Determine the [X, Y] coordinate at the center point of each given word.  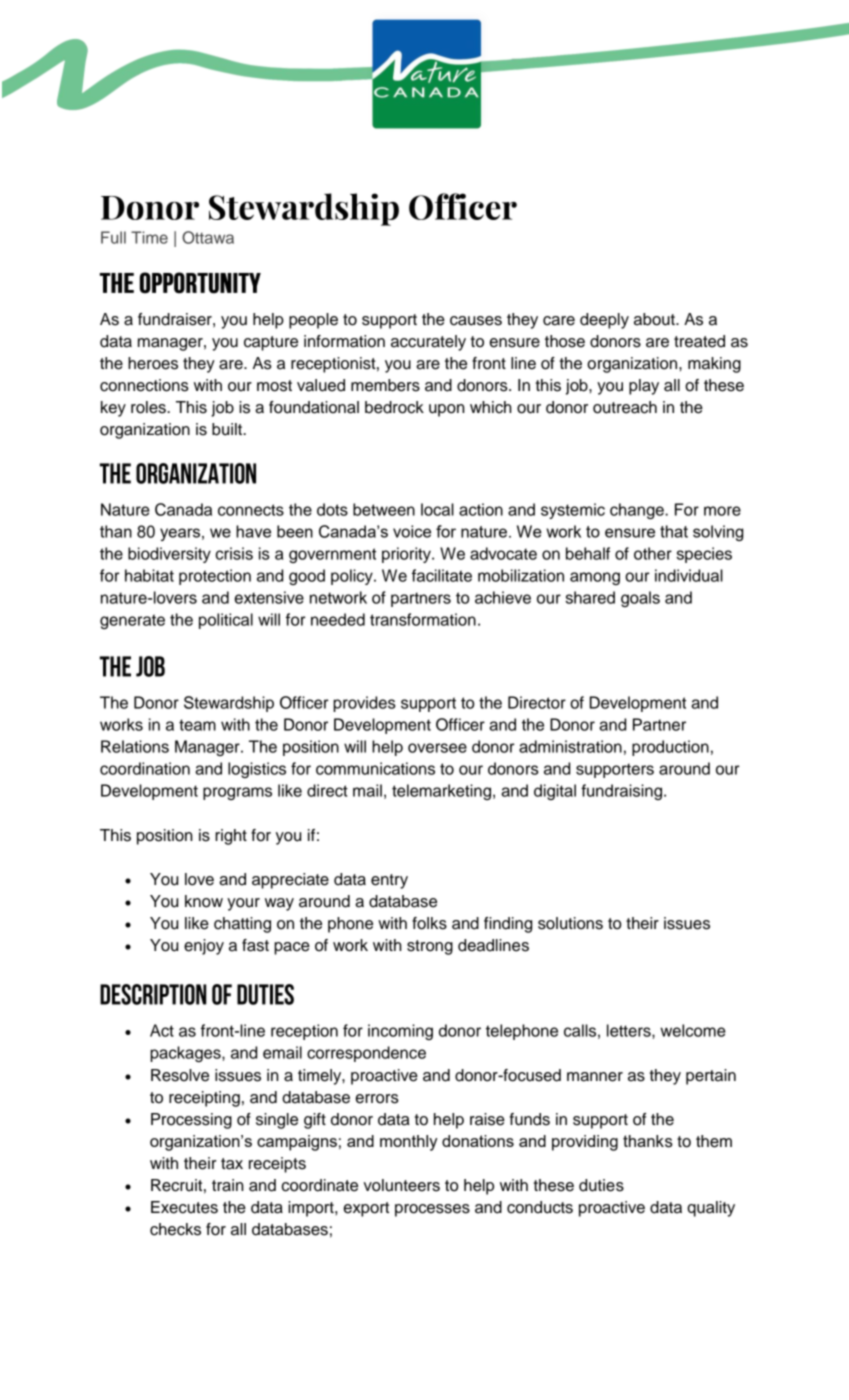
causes [476, 321]
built [228, 429]
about [655, 319]
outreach [625, 407]
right [231, 837]
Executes [184, 1207]
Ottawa [208, 237]
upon [447, 410]
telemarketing [441, 792]
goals [640, 599]
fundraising [621, 792]
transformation [423, 619]
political [226, 621]
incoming [400, 1032]
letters [630, 1031]
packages [186, 1054]
